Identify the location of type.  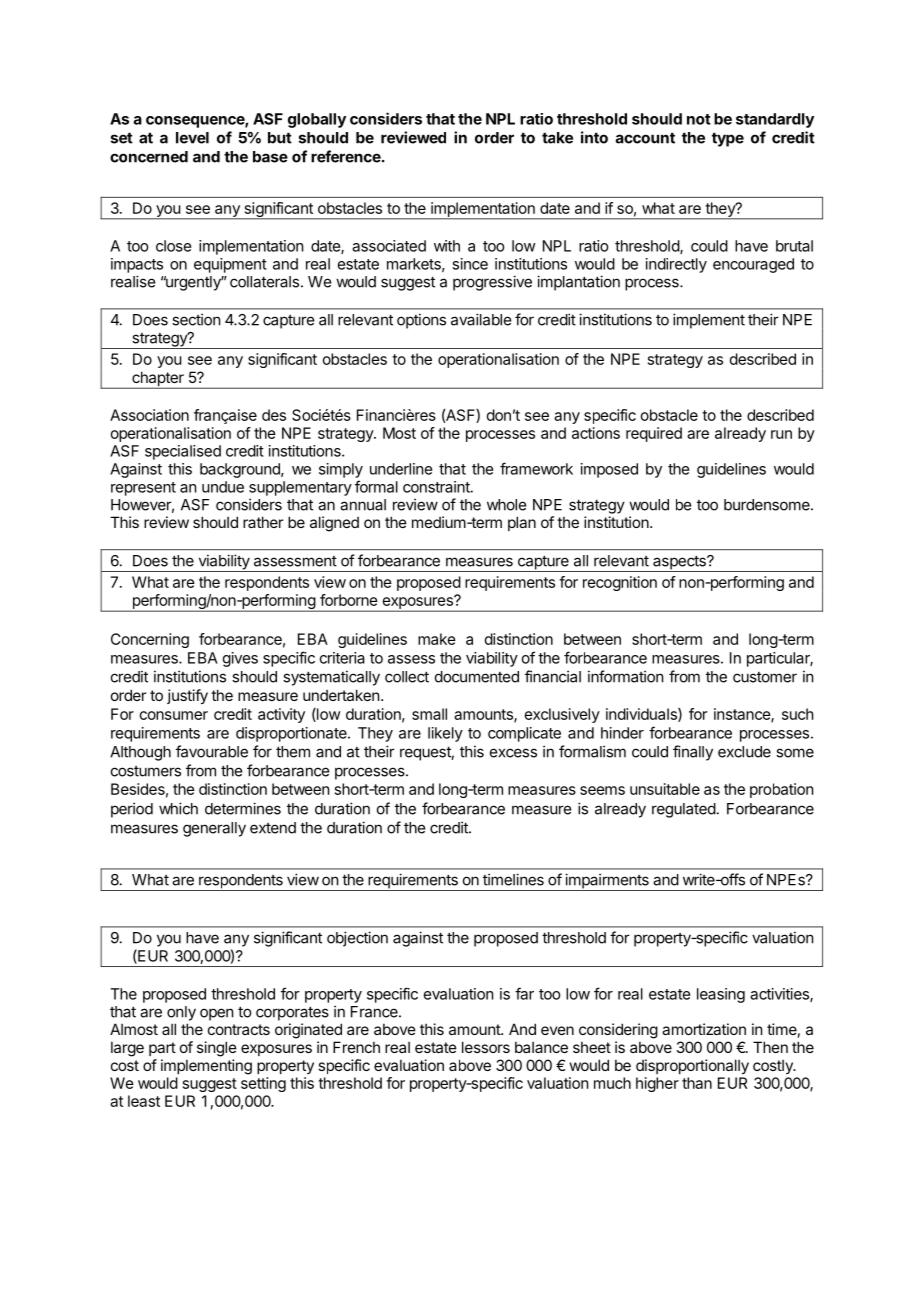
(728, 139).
